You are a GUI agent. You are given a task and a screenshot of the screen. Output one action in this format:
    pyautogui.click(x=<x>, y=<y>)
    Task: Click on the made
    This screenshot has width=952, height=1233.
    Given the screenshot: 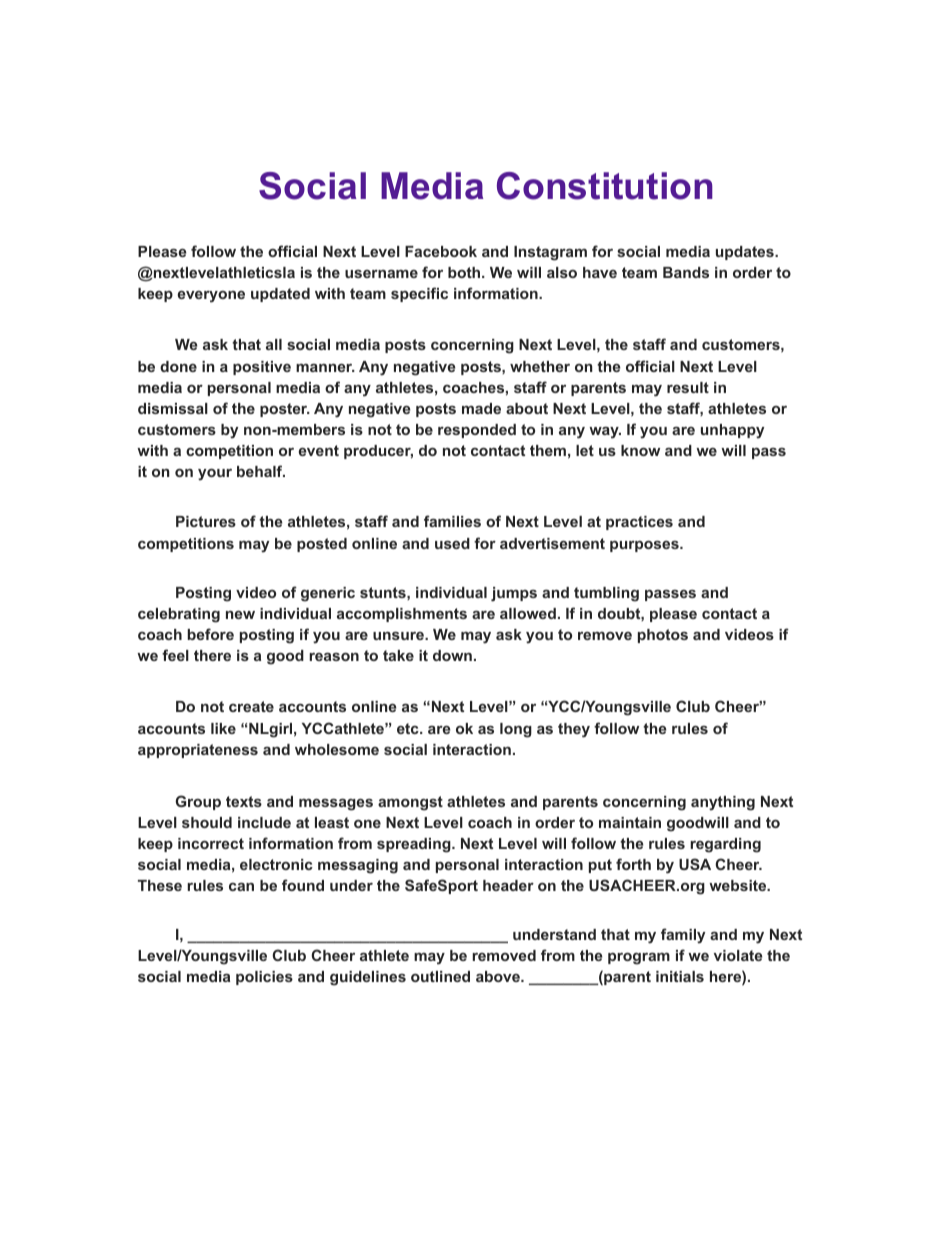 What is the action you would take?
    pyautogui.click(x=481, y=408)
